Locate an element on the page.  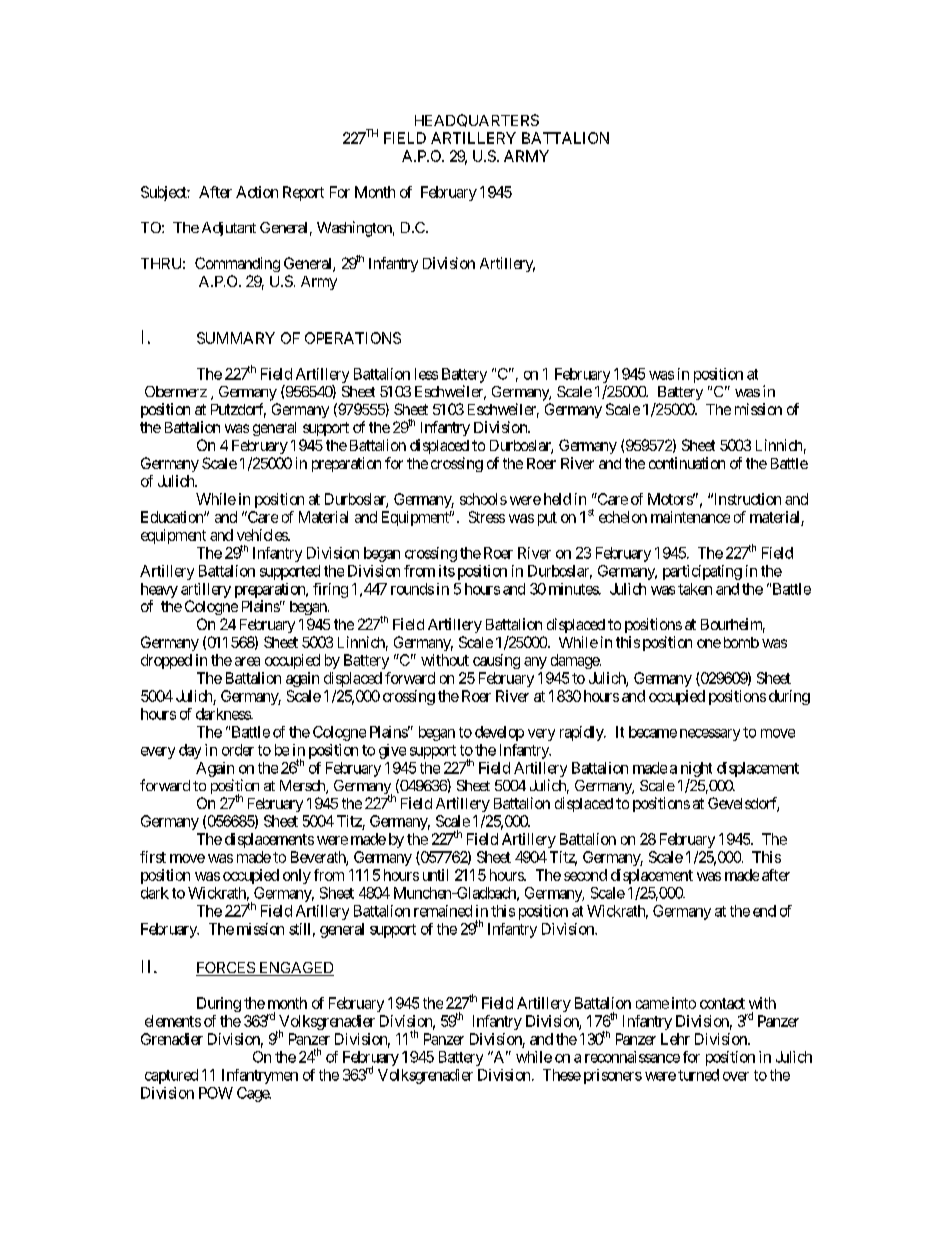
Washington is located at coordinates (354, 229).
